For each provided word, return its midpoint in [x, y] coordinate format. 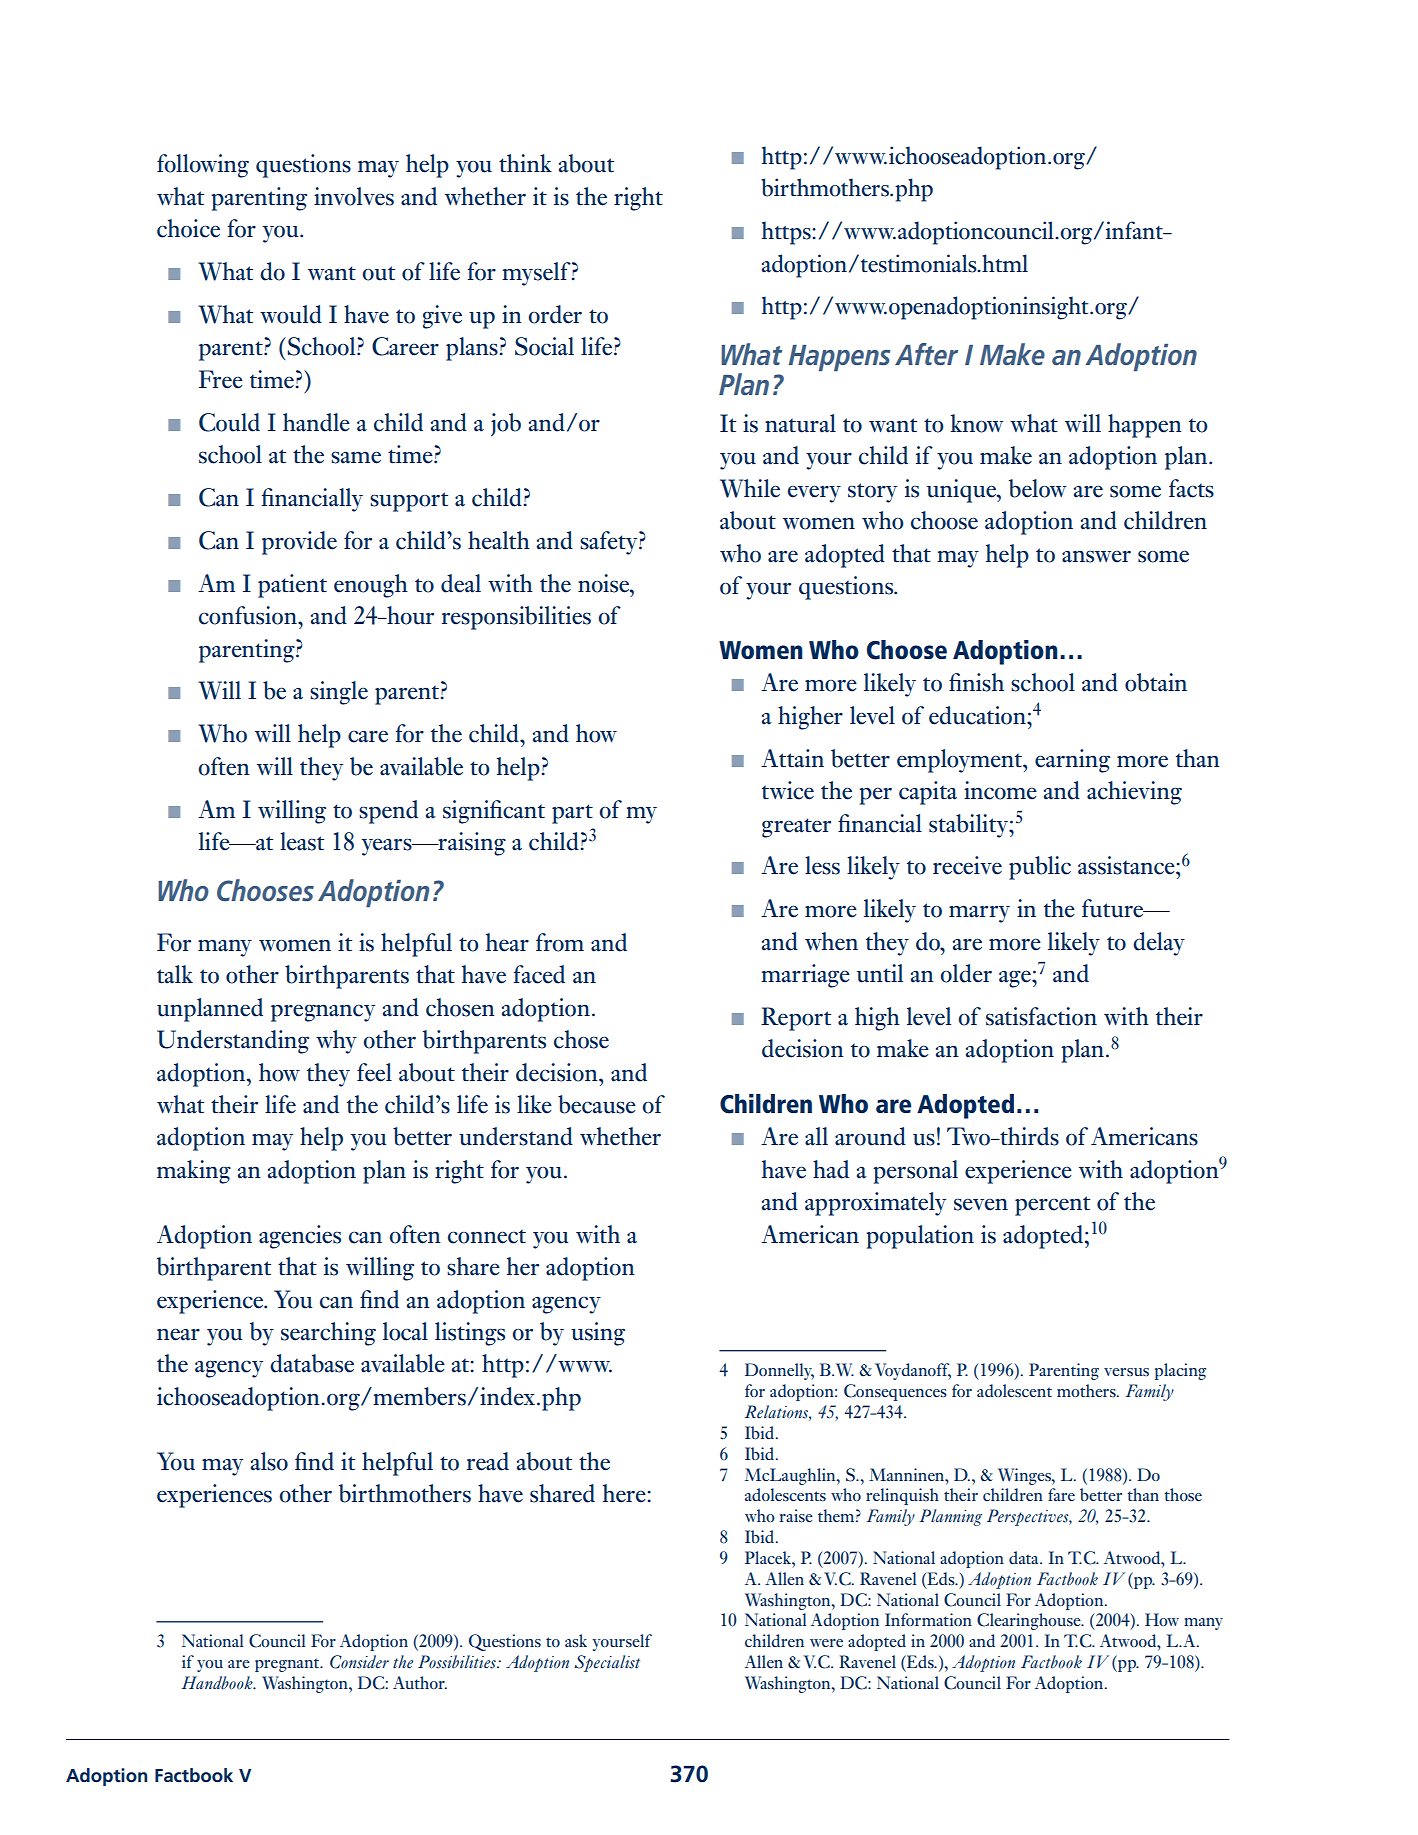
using [598, 1334]
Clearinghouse [1030, 1621]
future [1114, 908]
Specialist [607, 1663]
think [525, 163]
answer [1096, 556]
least [302, 841]
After [926, 354]
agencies [300, 1237]
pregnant [288, 1665]
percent [1052, 1206]
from [560, 942]
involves [354, 196]
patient [292, 586]
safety [610, 543]
